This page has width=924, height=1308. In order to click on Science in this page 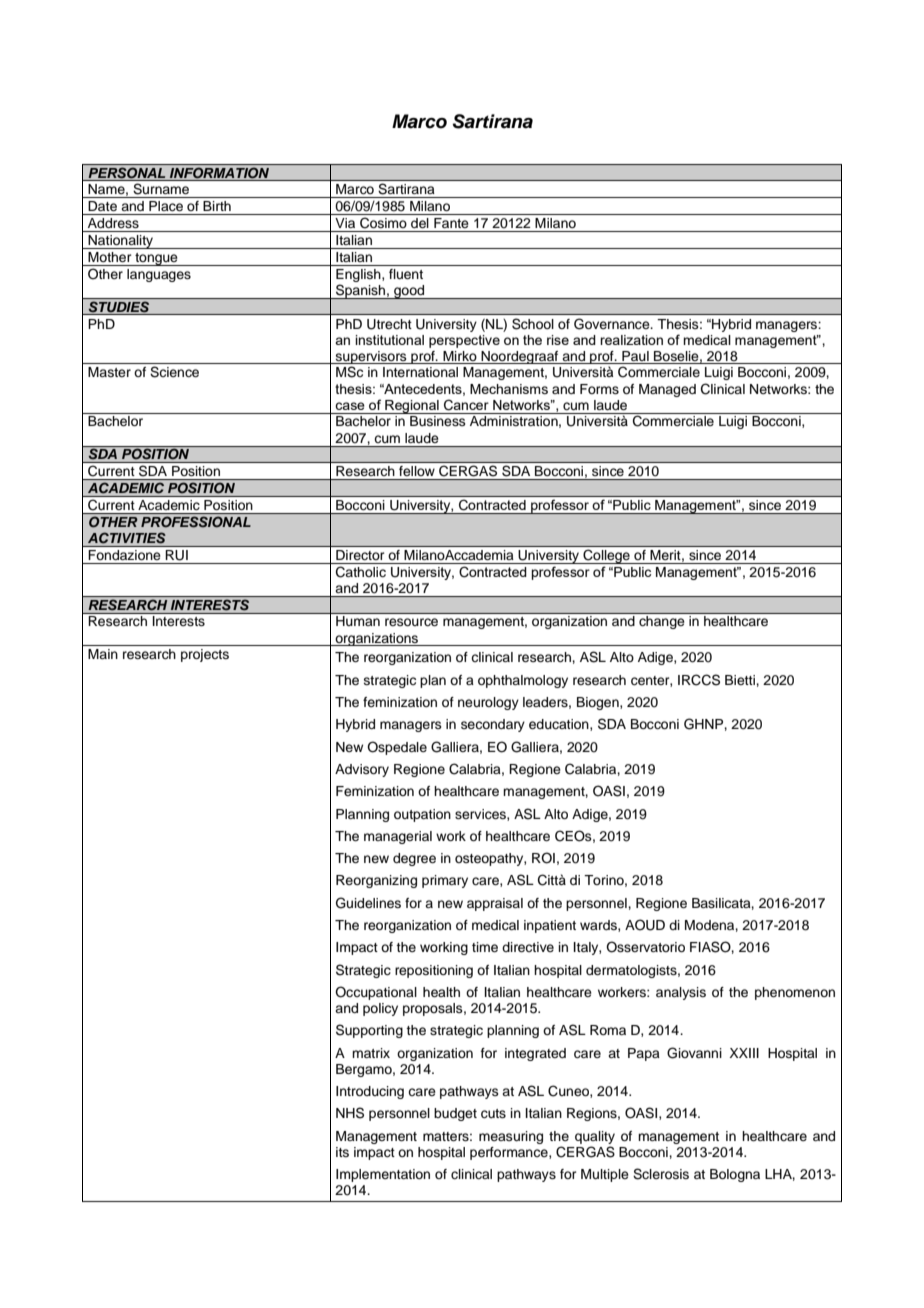, I will do `click(174, 372)`.
